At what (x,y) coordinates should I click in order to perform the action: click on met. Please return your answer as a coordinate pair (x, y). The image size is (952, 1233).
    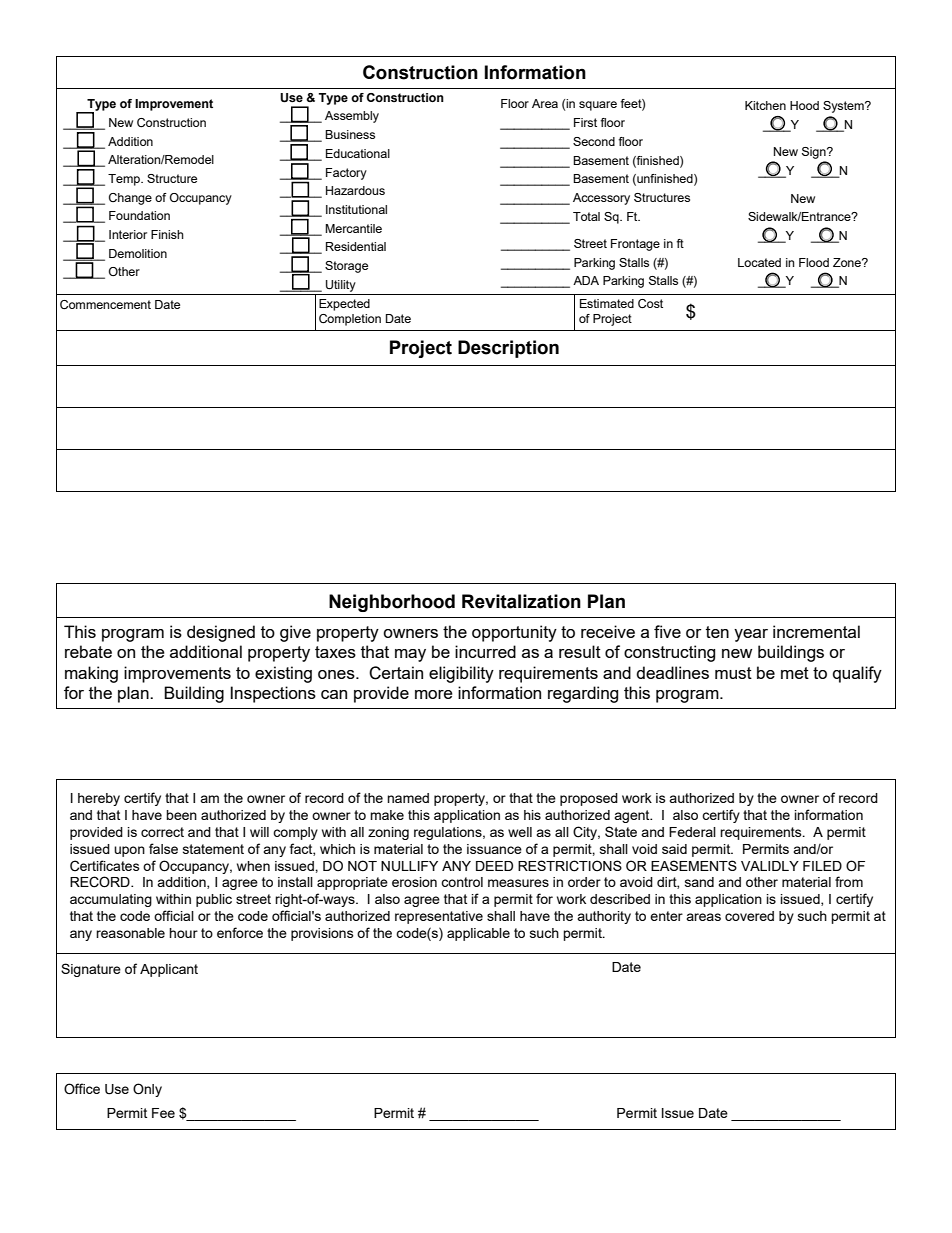
    Looking at the image, I should click on (795, 673).
